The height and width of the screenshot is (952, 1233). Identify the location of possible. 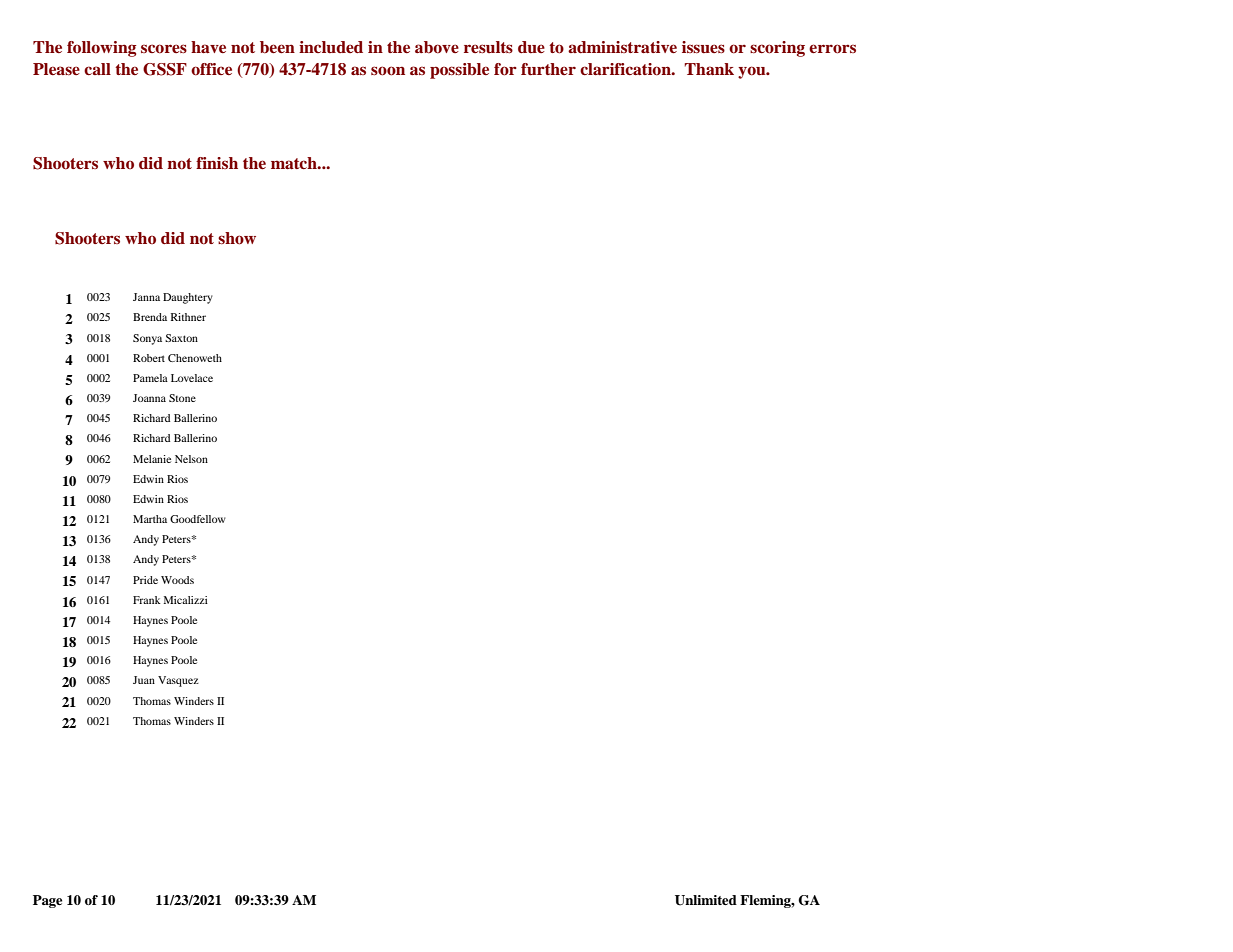
(459, 71).
